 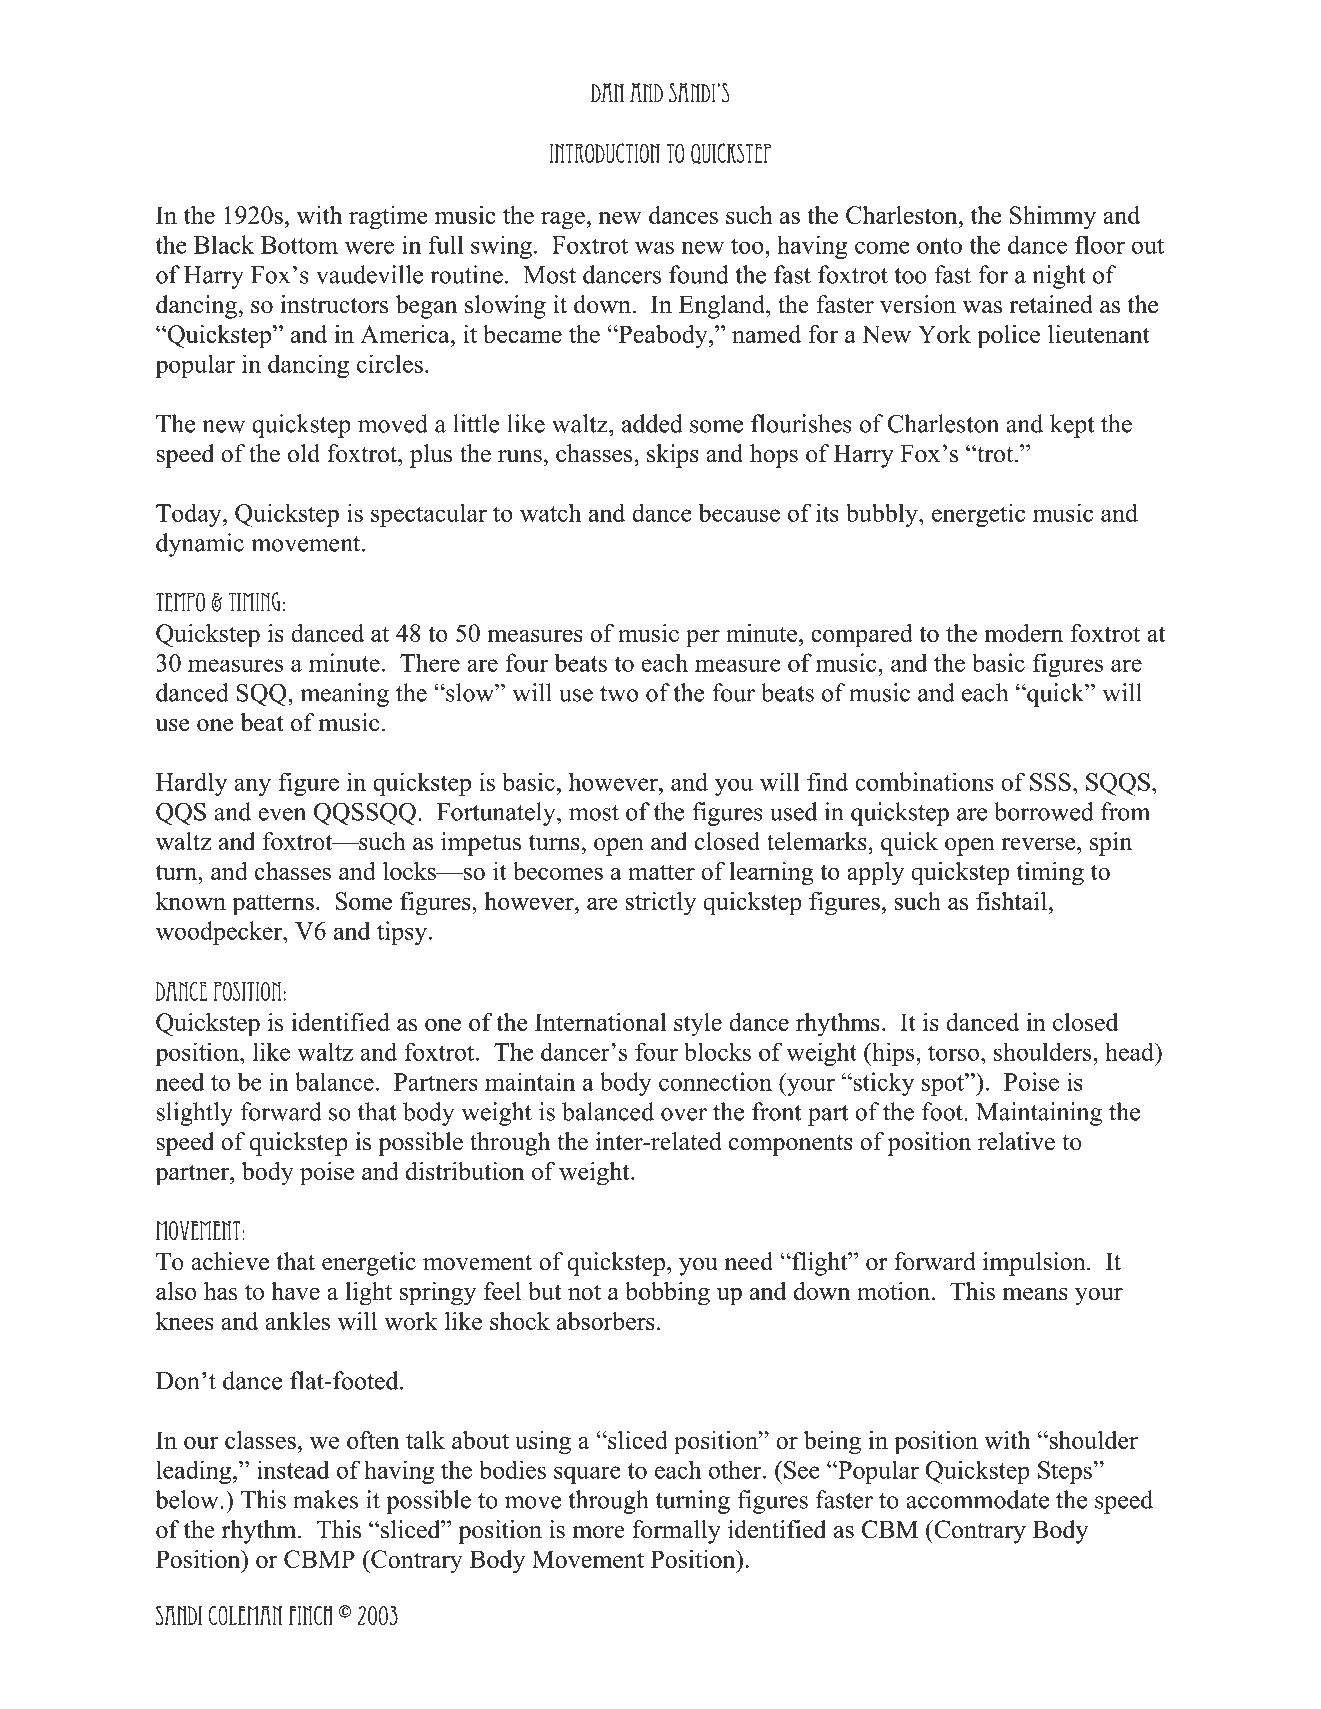 I want to click on torso, so click(x=953, y=1053).
